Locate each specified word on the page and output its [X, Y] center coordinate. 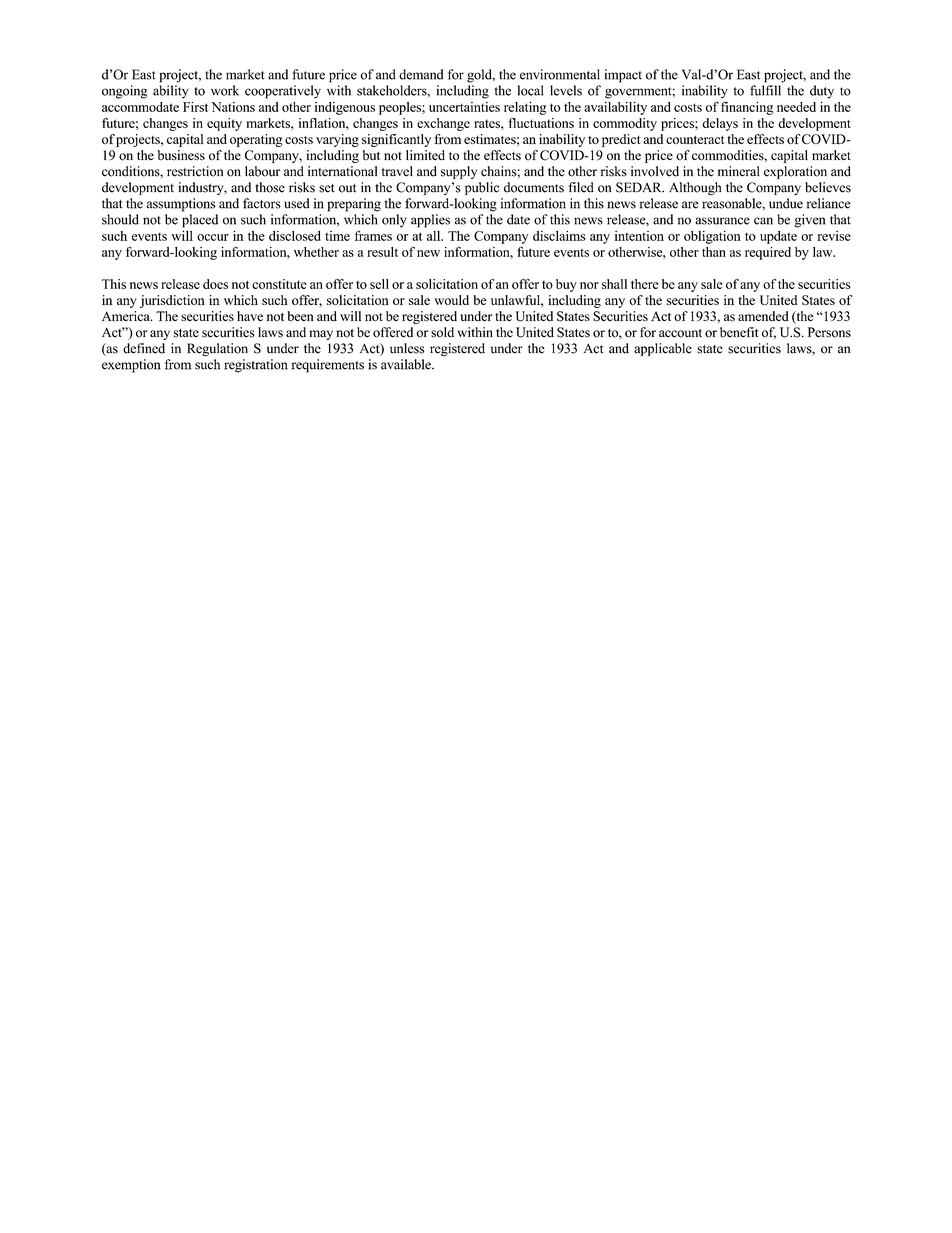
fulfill [765, 90]
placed [200, 221]
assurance [722, 221]
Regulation [217, 350]
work [225, 90]
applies [430, 221]
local [530, 90]
